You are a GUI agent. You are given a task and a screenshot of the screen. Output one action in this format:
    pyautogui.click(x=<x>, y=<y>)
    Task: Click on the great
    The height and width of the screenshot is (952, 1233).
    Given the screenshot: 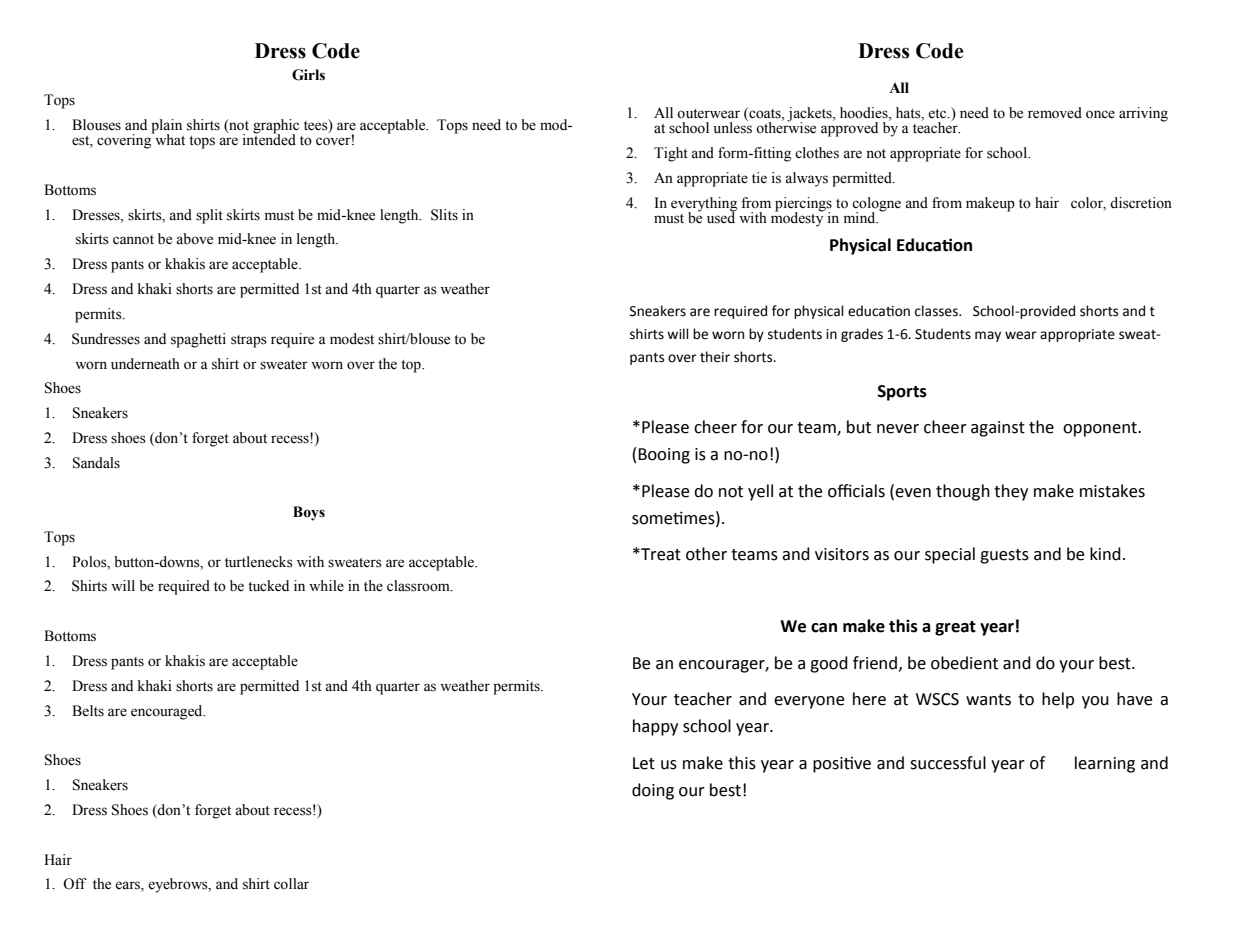 What is the action you would take?
    pyautogui.click(x=955, y=628)
